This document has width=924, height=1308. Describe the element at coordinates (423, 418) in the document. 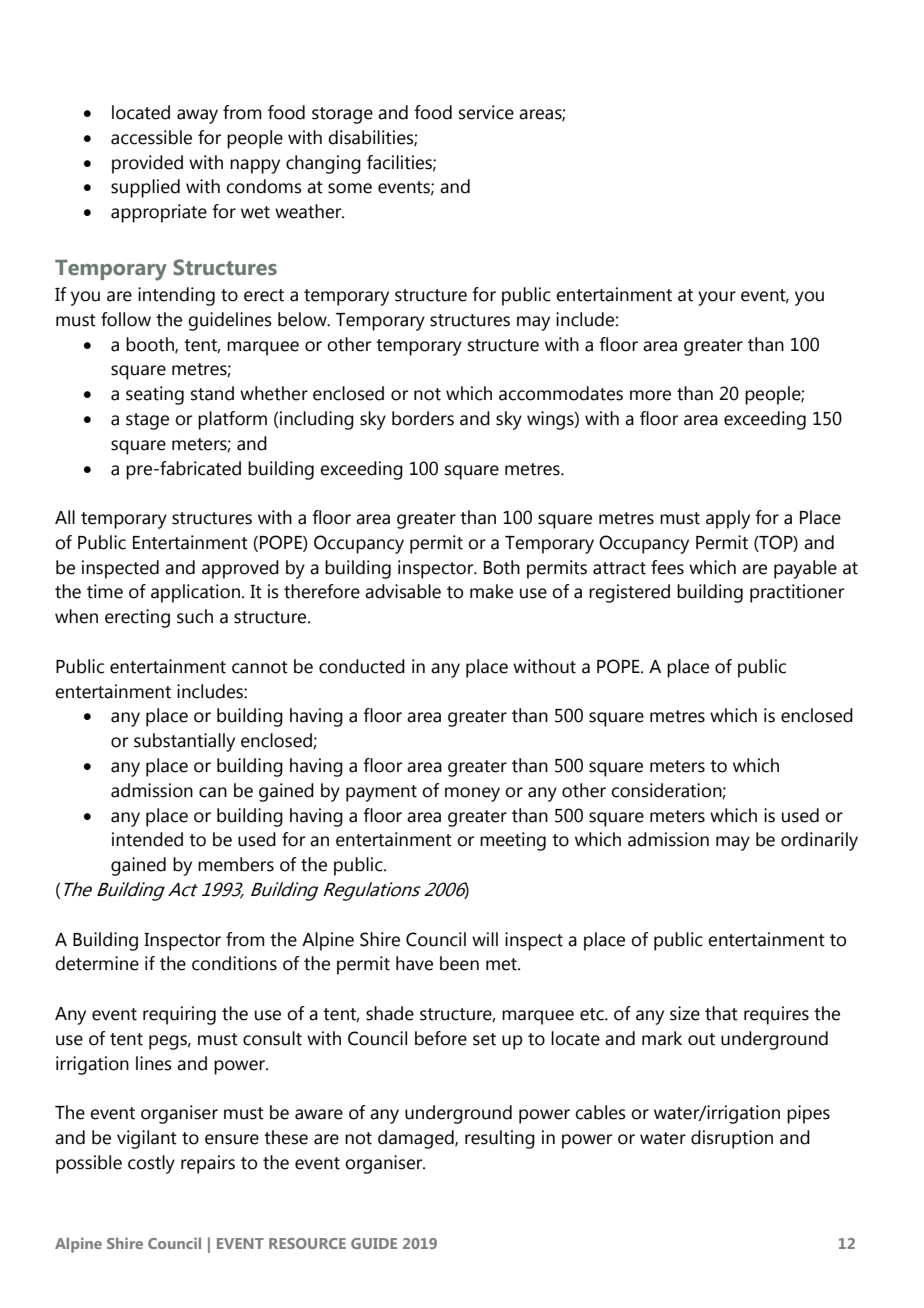

I see `borders` at that location.
